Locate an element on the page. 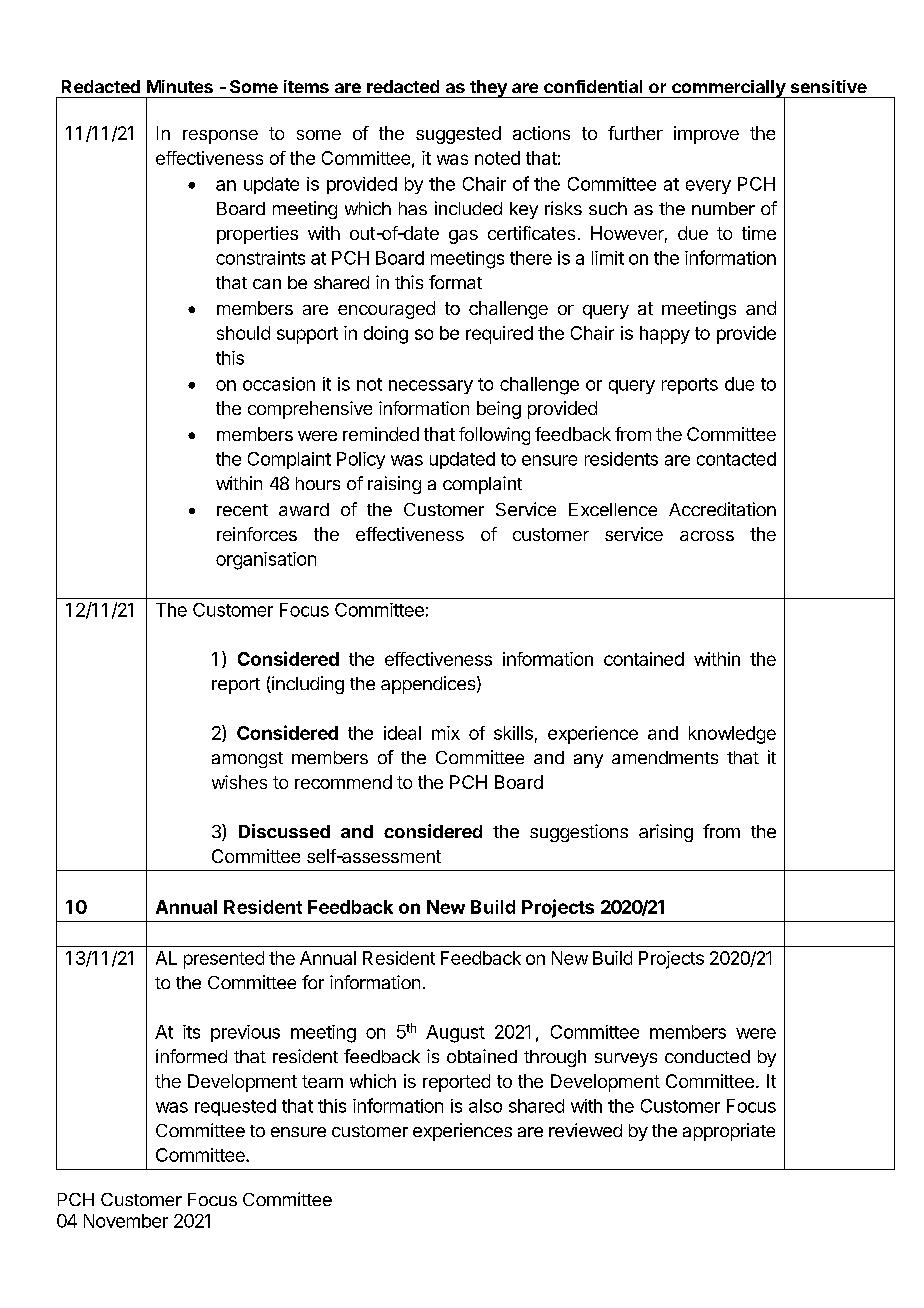  response is located at coordinates (220, 137).
